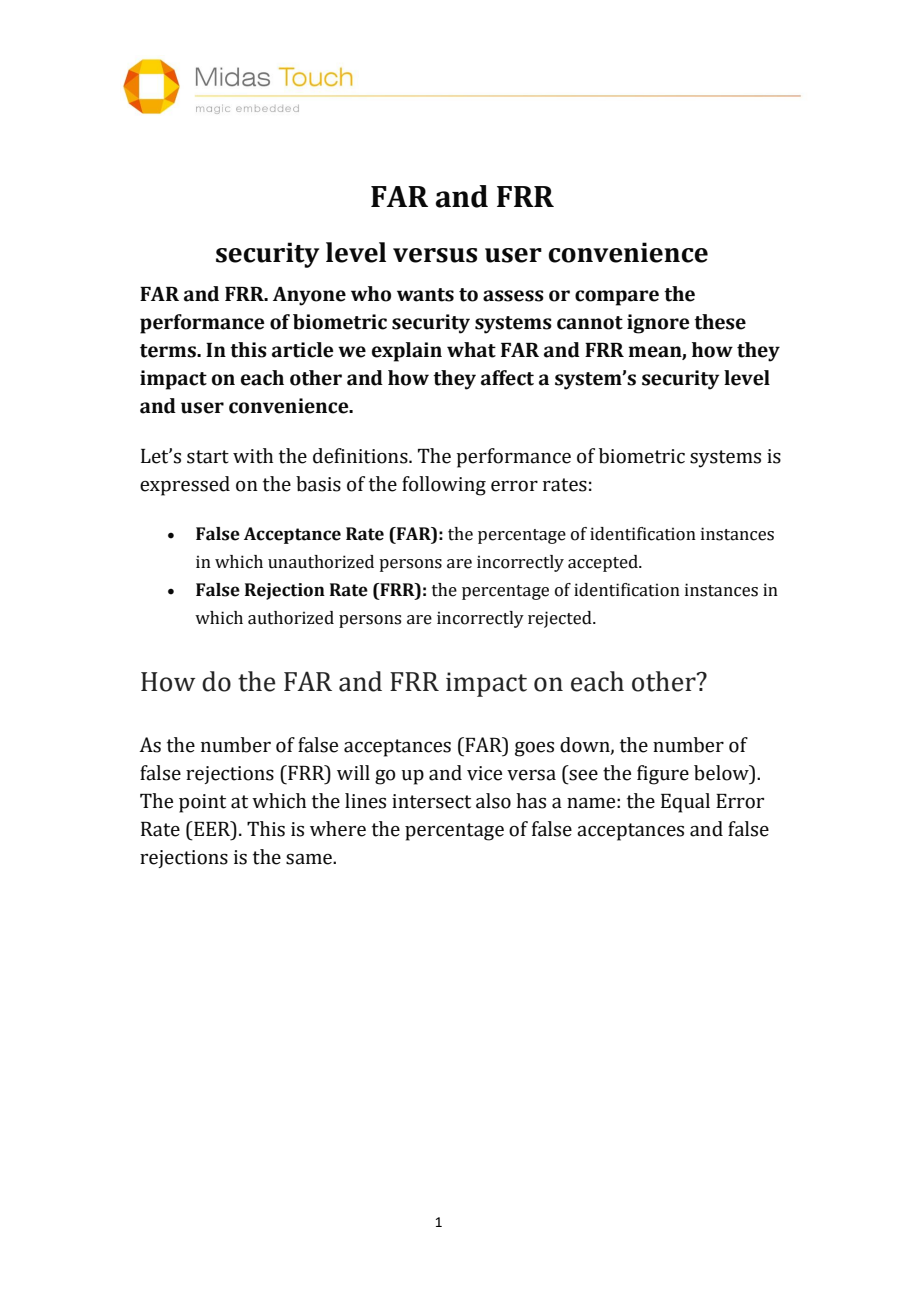 The height and width of the screenshot is (1308, 924). Describe the element at coordinates (353, 772) in the screenshot. I see `will` at that location.
